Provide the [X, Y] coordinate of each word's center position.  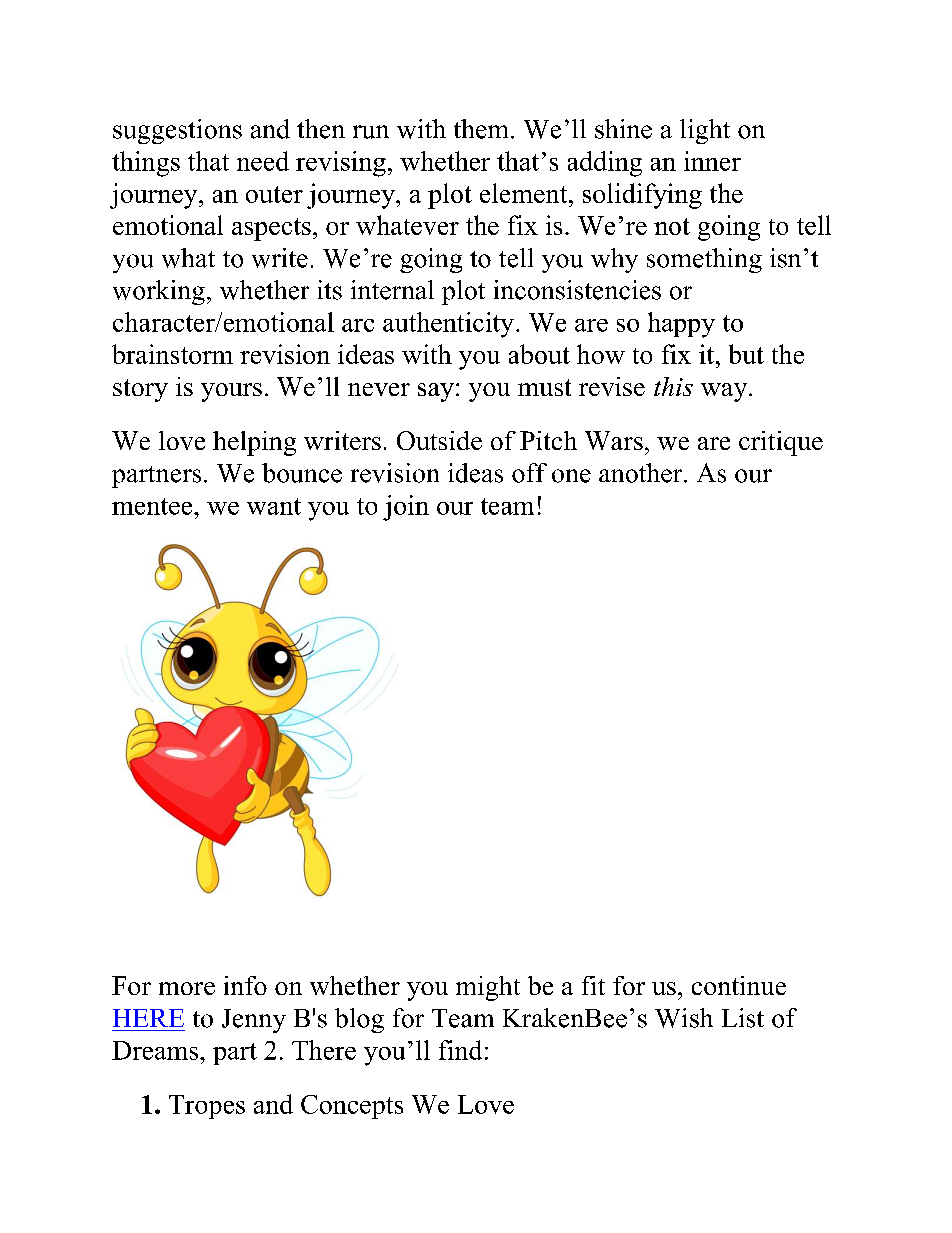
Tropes [207, 1107]
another [642, 473]
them [481, 129]
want [274, 506]
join [406, 508]
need [263, 161]
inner [712, 161]
